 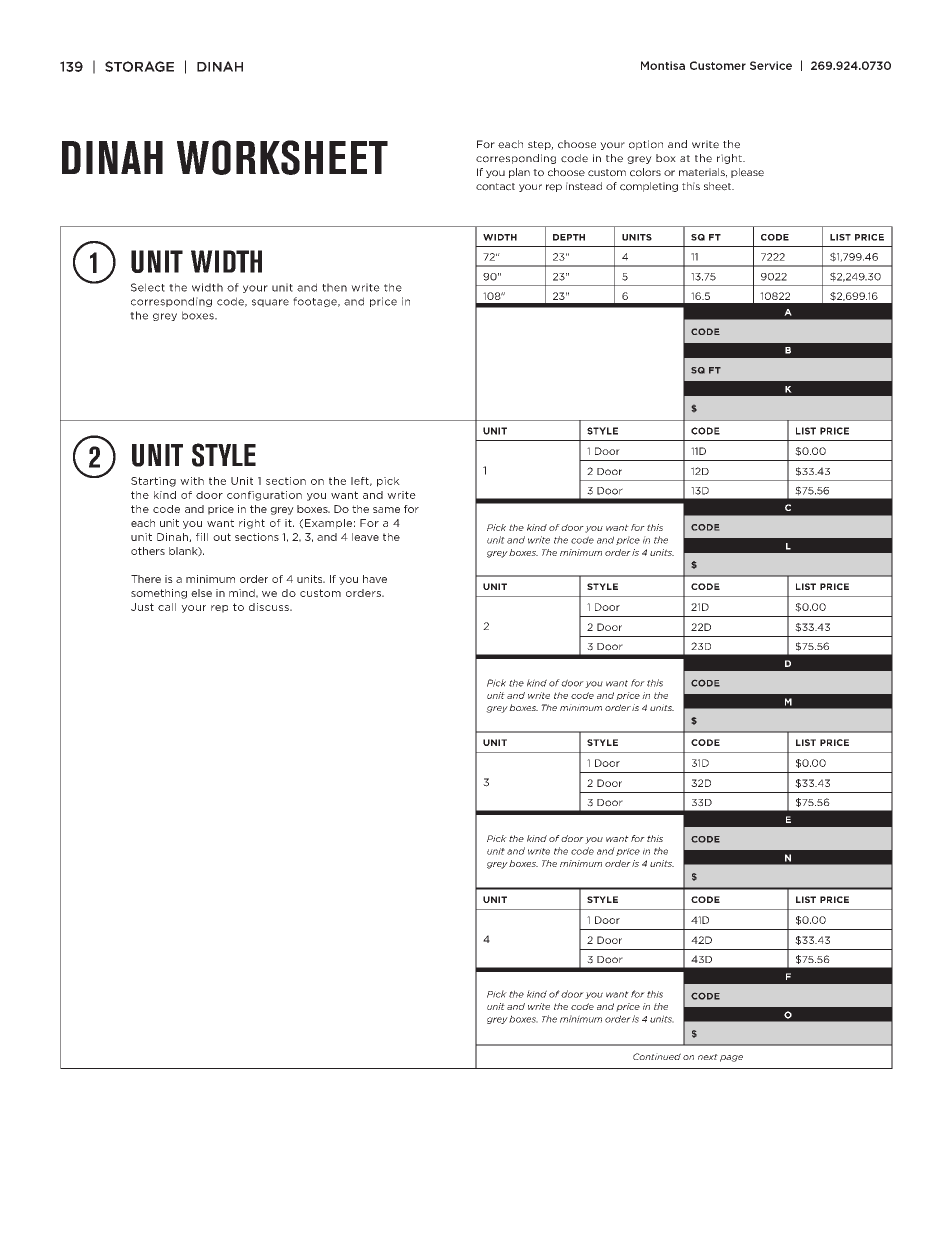 What do you see at coordinates (334, 287) in the screenshot?
I see `then` at bounding box center [334, 287].
